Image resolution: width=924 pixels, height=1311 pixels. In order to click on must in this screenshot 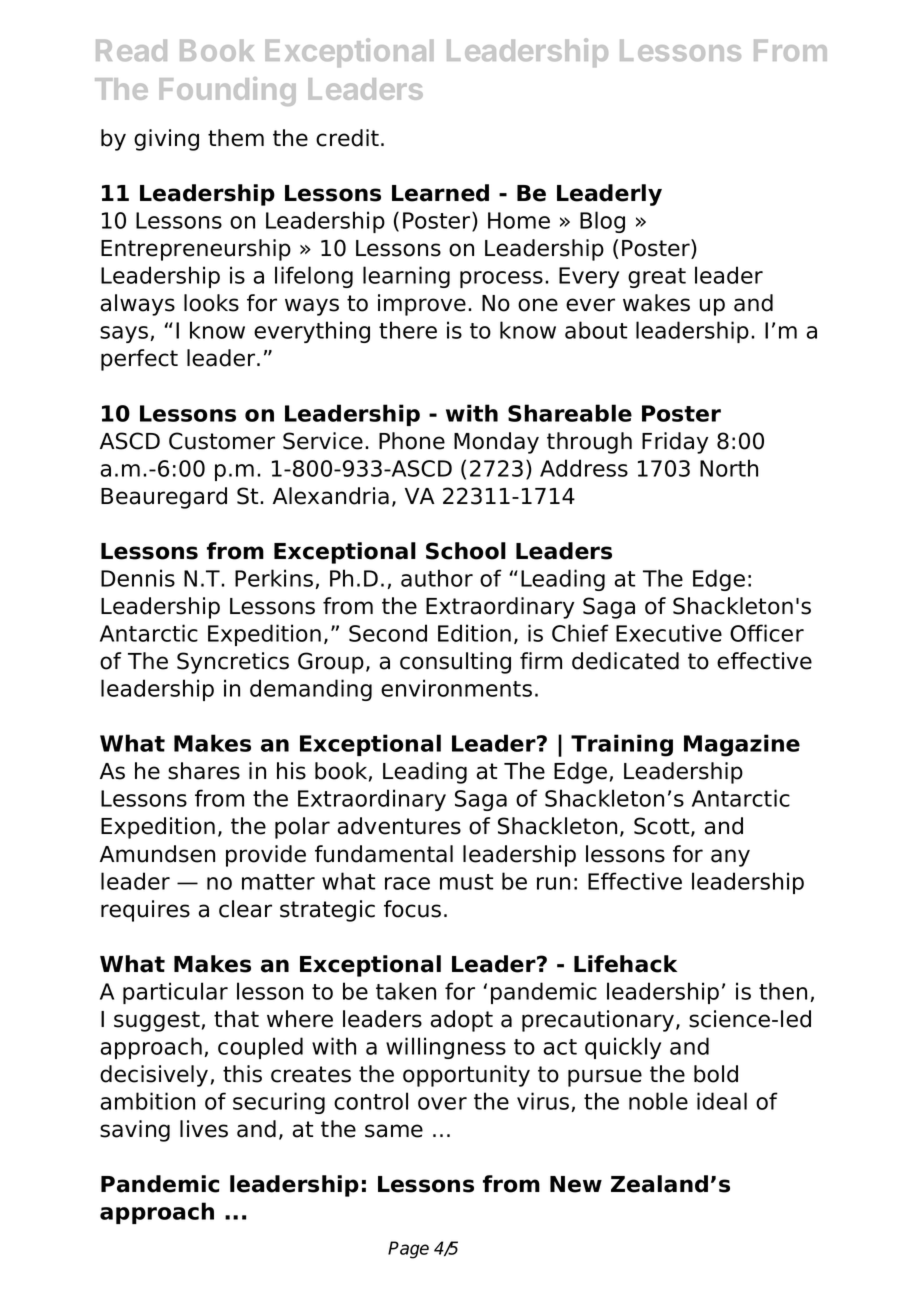, I will do `click(466, 882)`.
